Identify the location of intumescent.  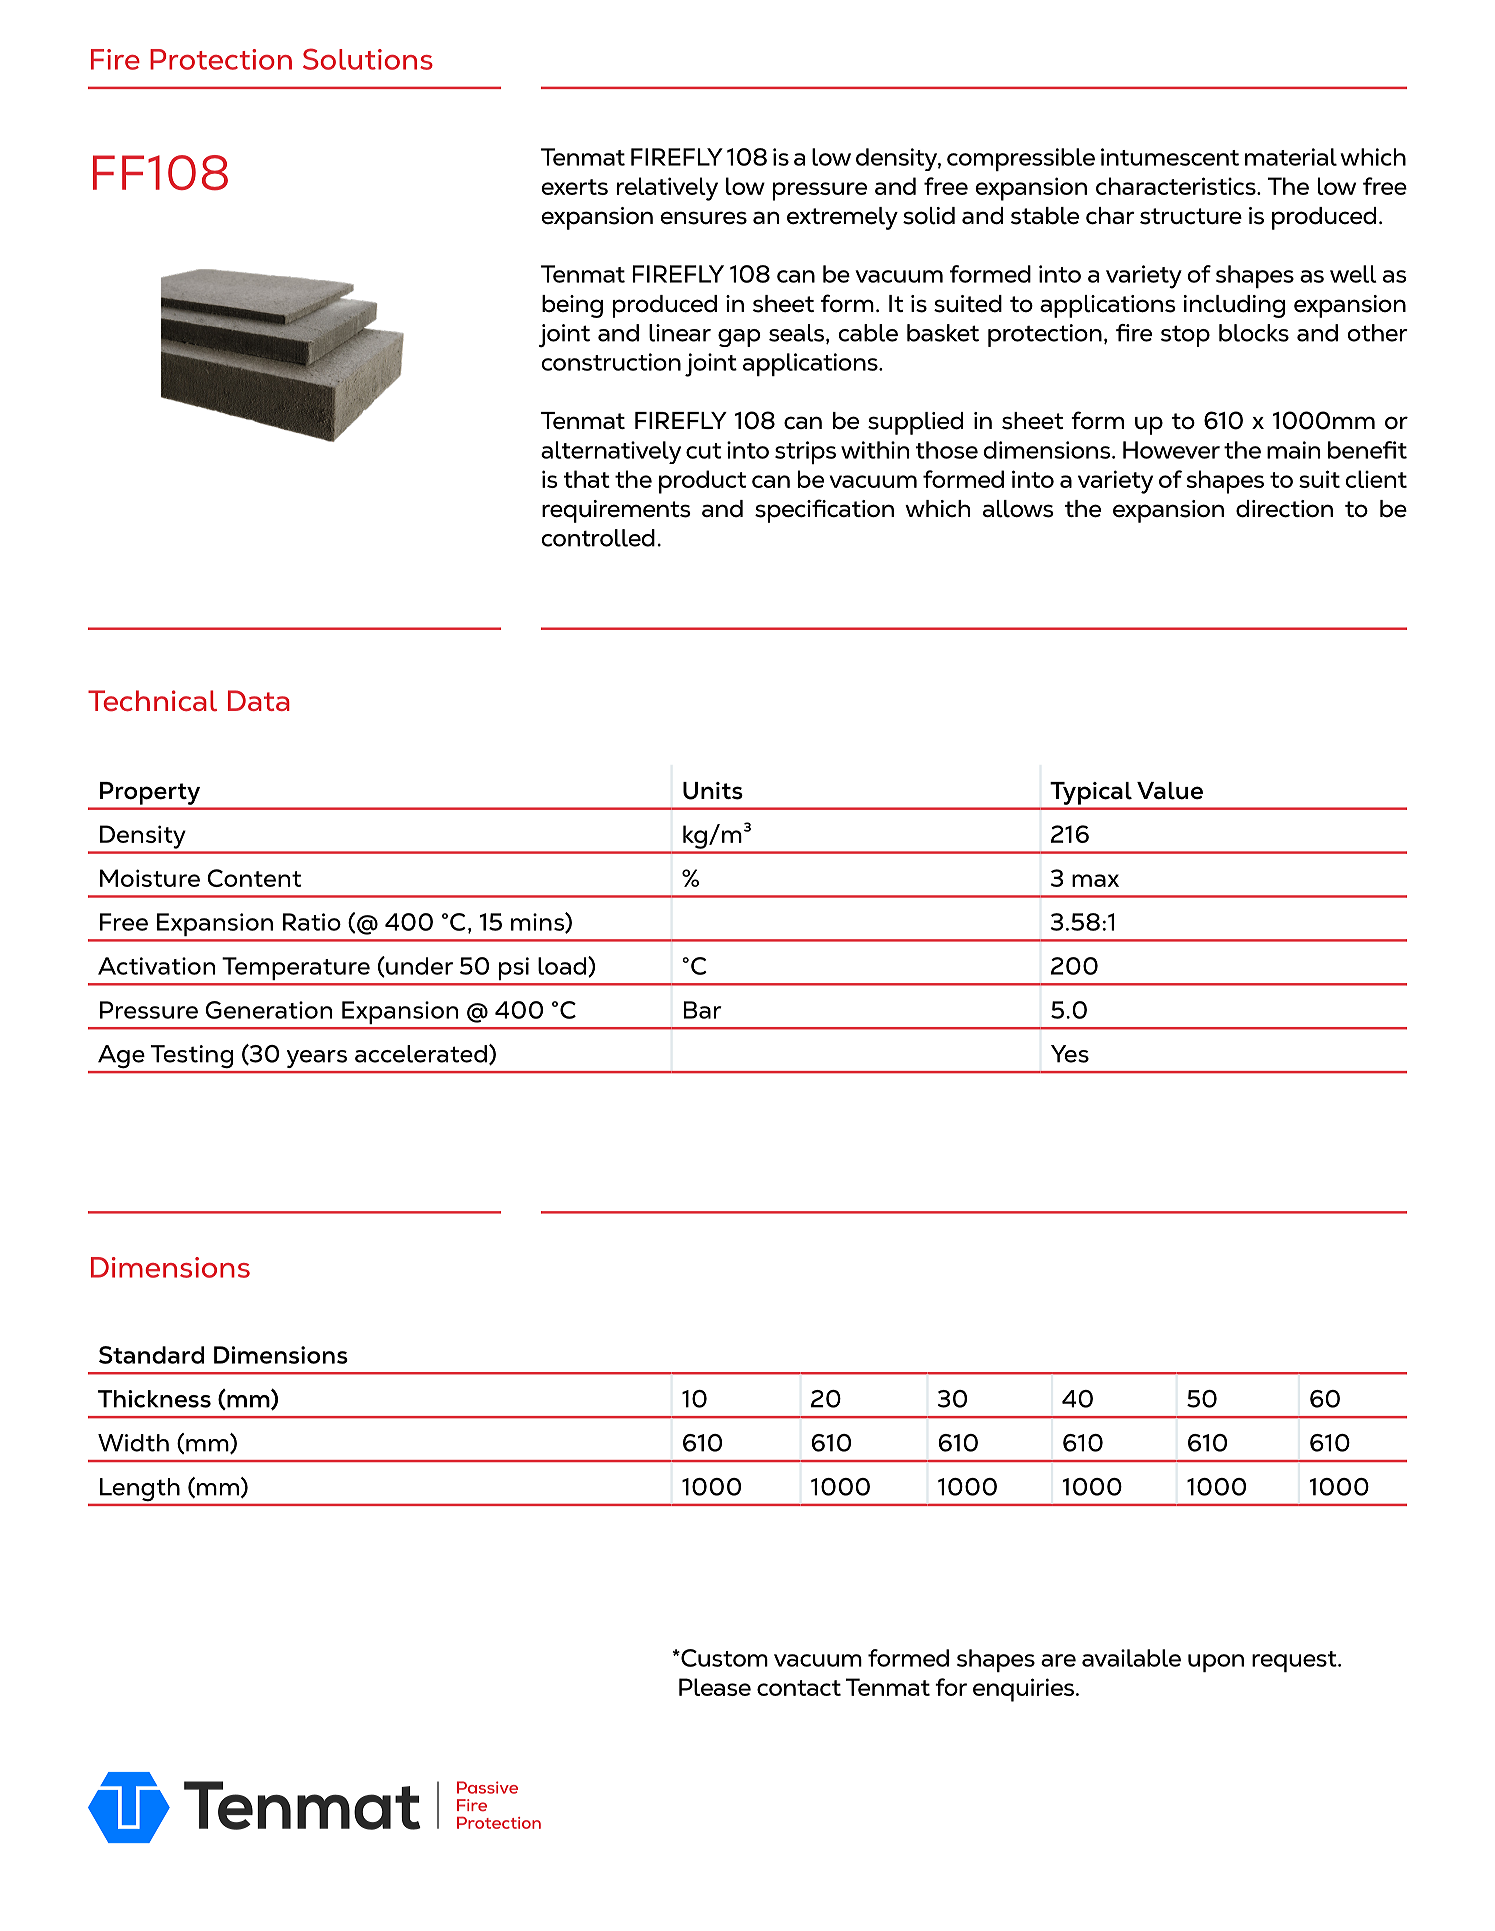
(1170, 157).
